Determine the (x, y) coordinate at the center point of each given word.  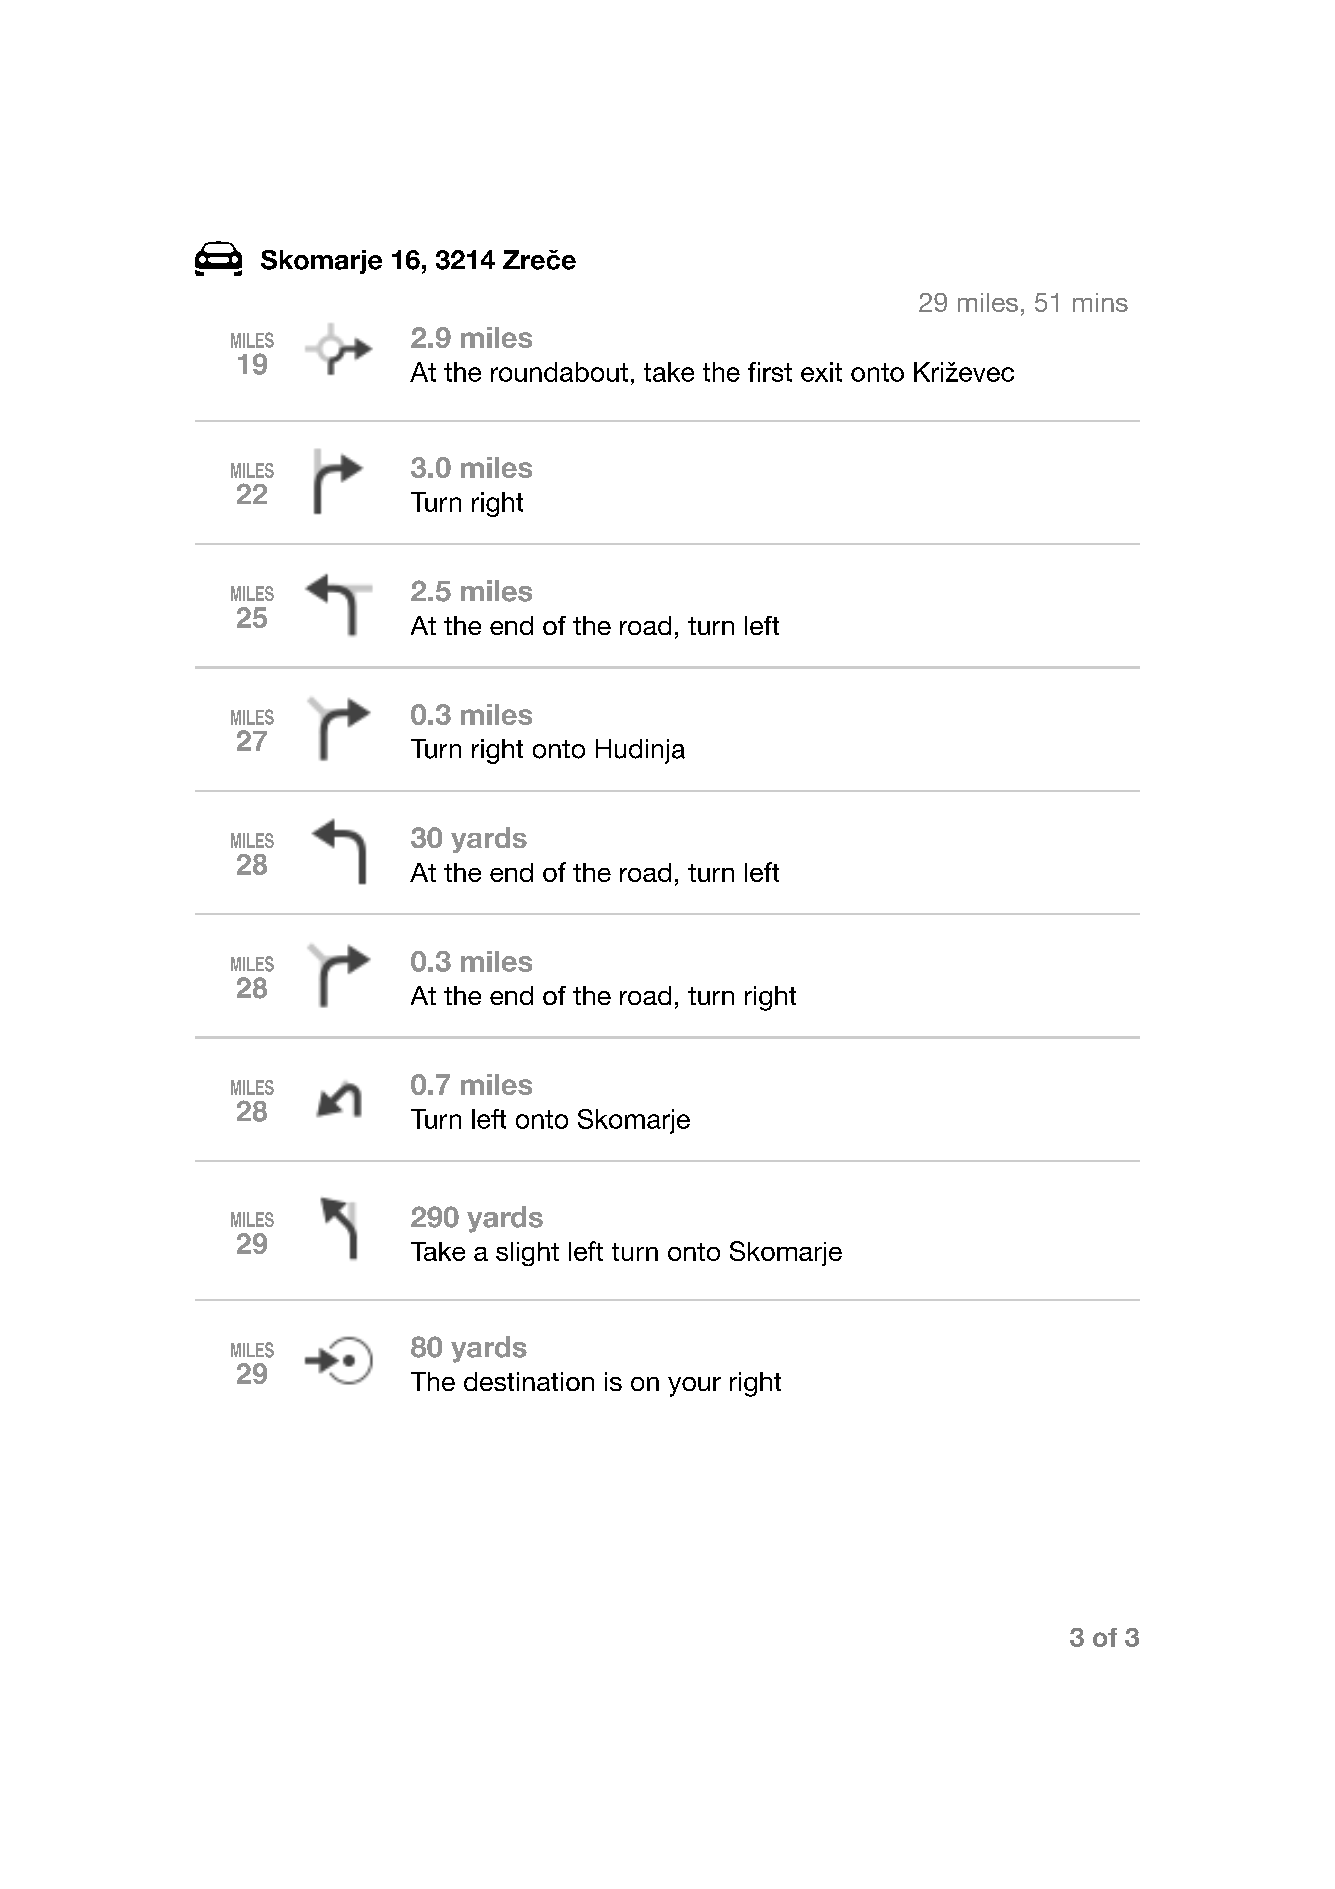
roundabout (559, 372)
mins (1100, 302)
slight (527, 1254)
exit (821, 372)
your (694, 1387)
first (770, 372)
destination (529, 1381)
